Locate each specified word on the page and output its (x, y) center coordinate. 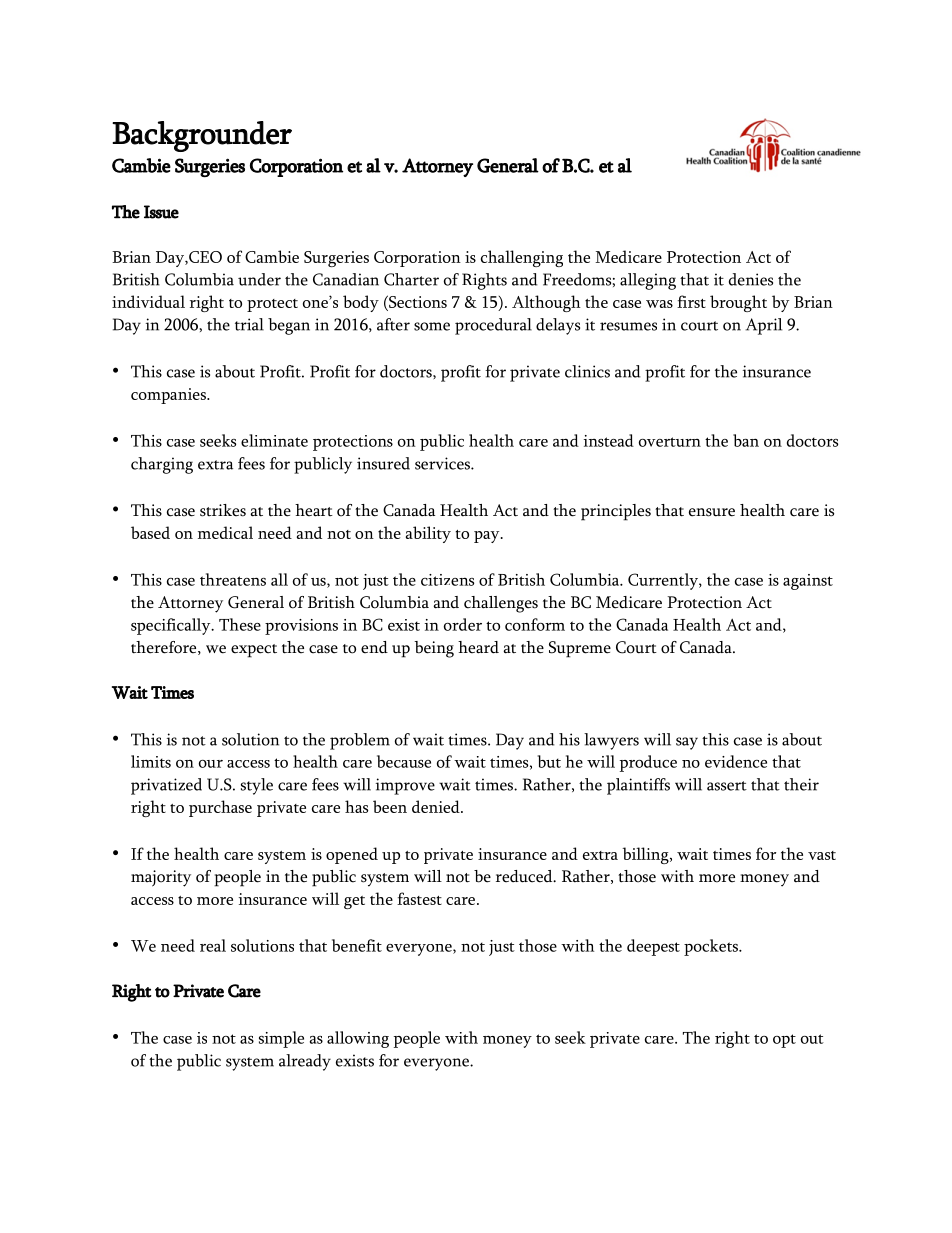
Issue (161, 212)
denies (751, 279)
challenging (522, 258)
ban (746, 440)
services (443, 463)
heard (478, 647)
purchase (220, 808)
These (240, 624)
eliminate (274, 440)
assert (727, 786)
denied (437, 806)
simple (281, 1039)
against (808, 582)
